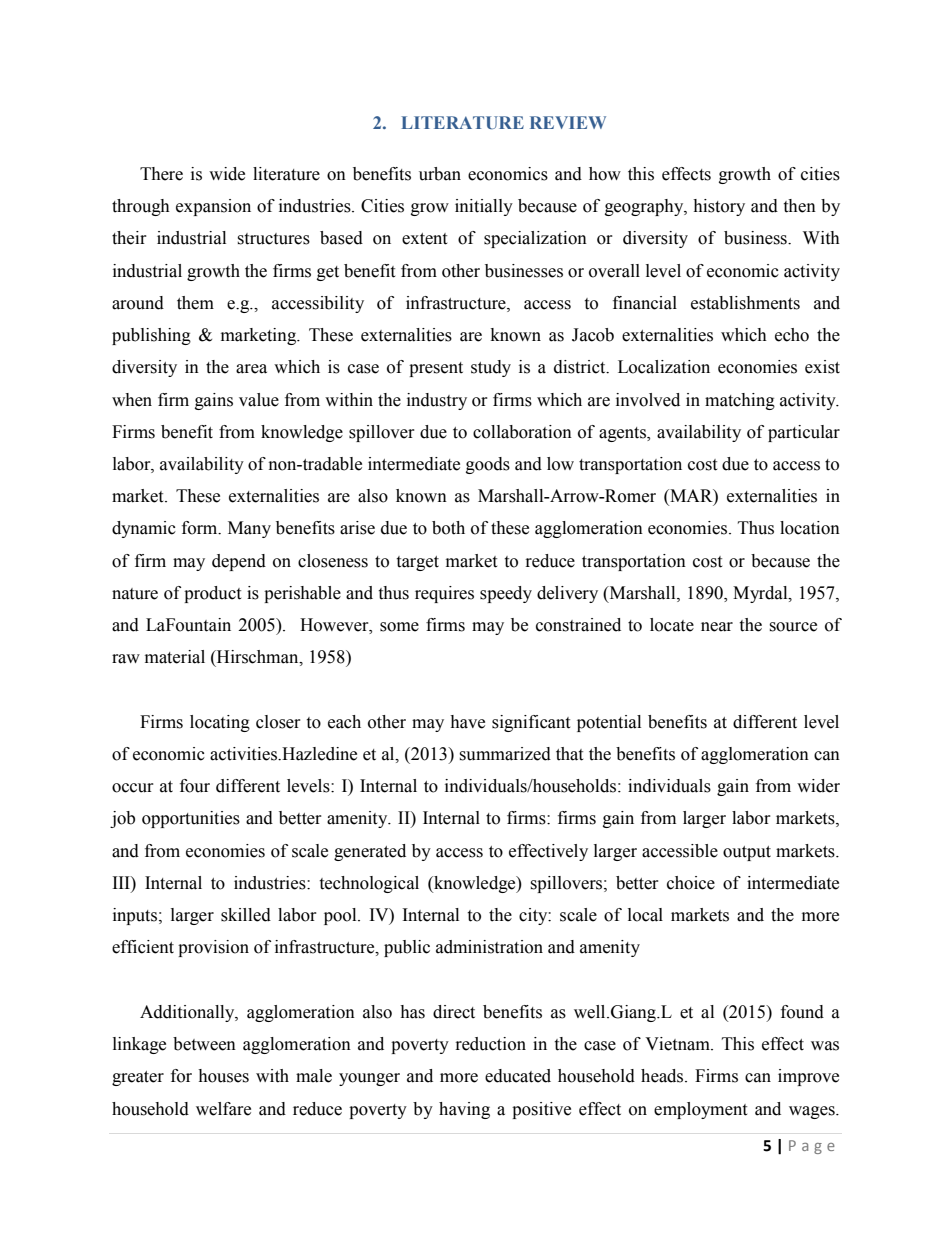  I want to click on study, so click(491, 368).
